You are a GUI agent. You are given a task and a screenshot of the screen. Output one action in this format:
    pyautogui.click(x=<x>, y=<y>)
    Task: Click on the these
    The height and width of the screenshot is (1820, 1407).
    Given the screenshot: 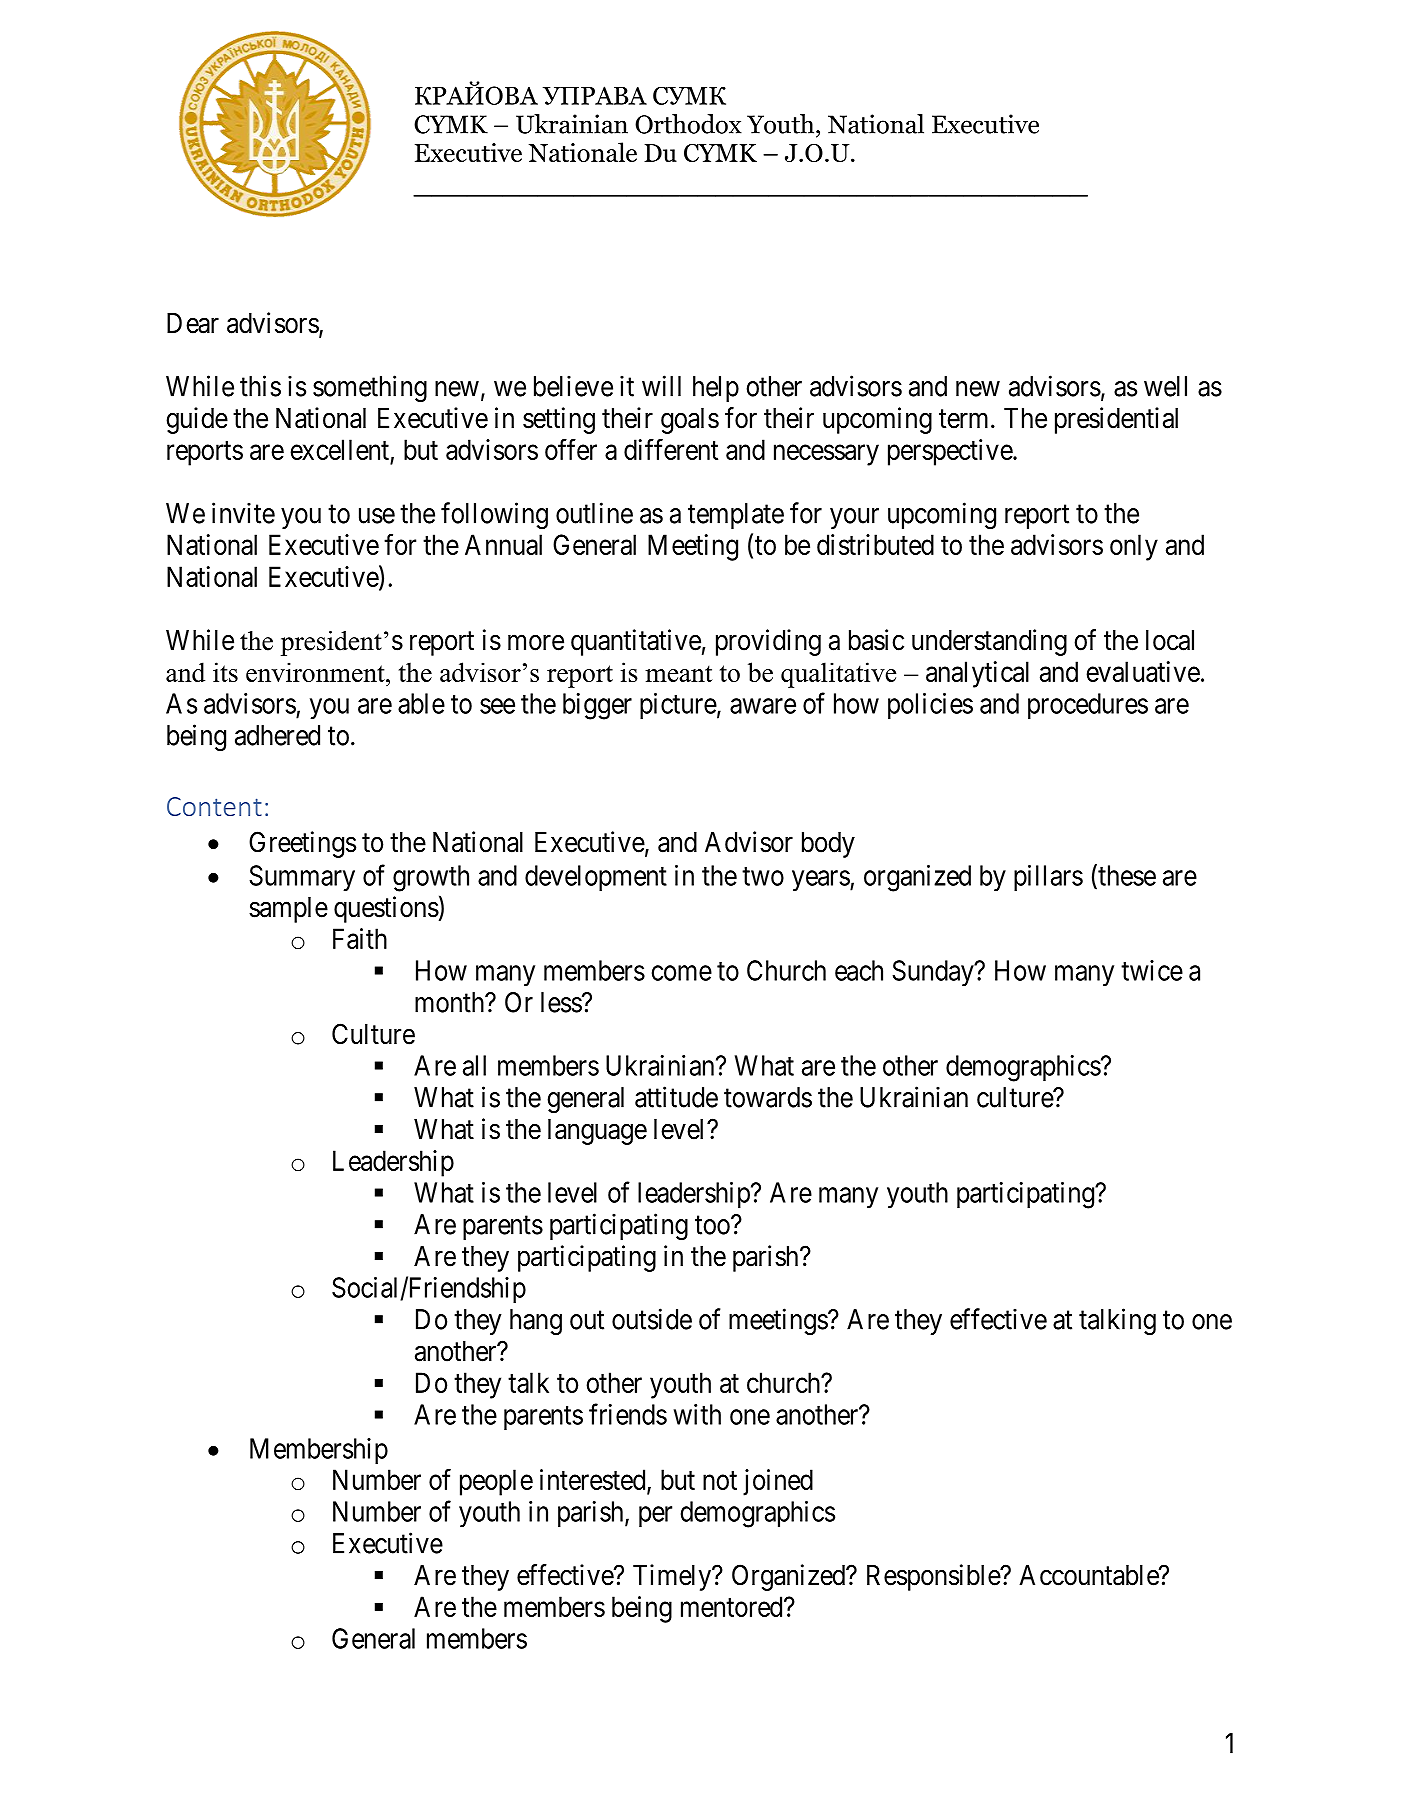 What is the action you would take?
    pyautogui.click(x=1126, y=876)
